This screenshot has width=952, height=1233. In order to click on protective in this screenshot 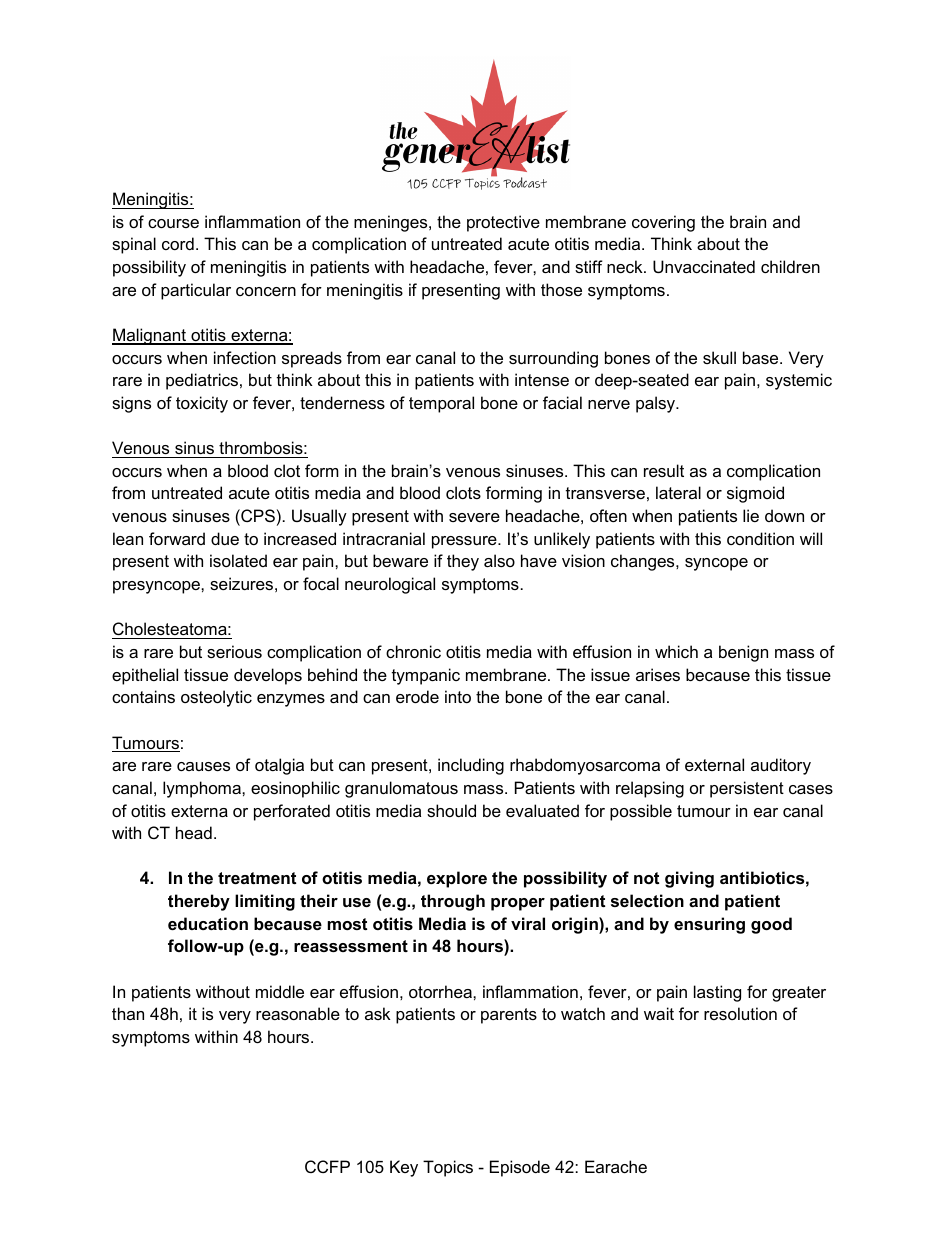, I will do `click(503, 223)`.
